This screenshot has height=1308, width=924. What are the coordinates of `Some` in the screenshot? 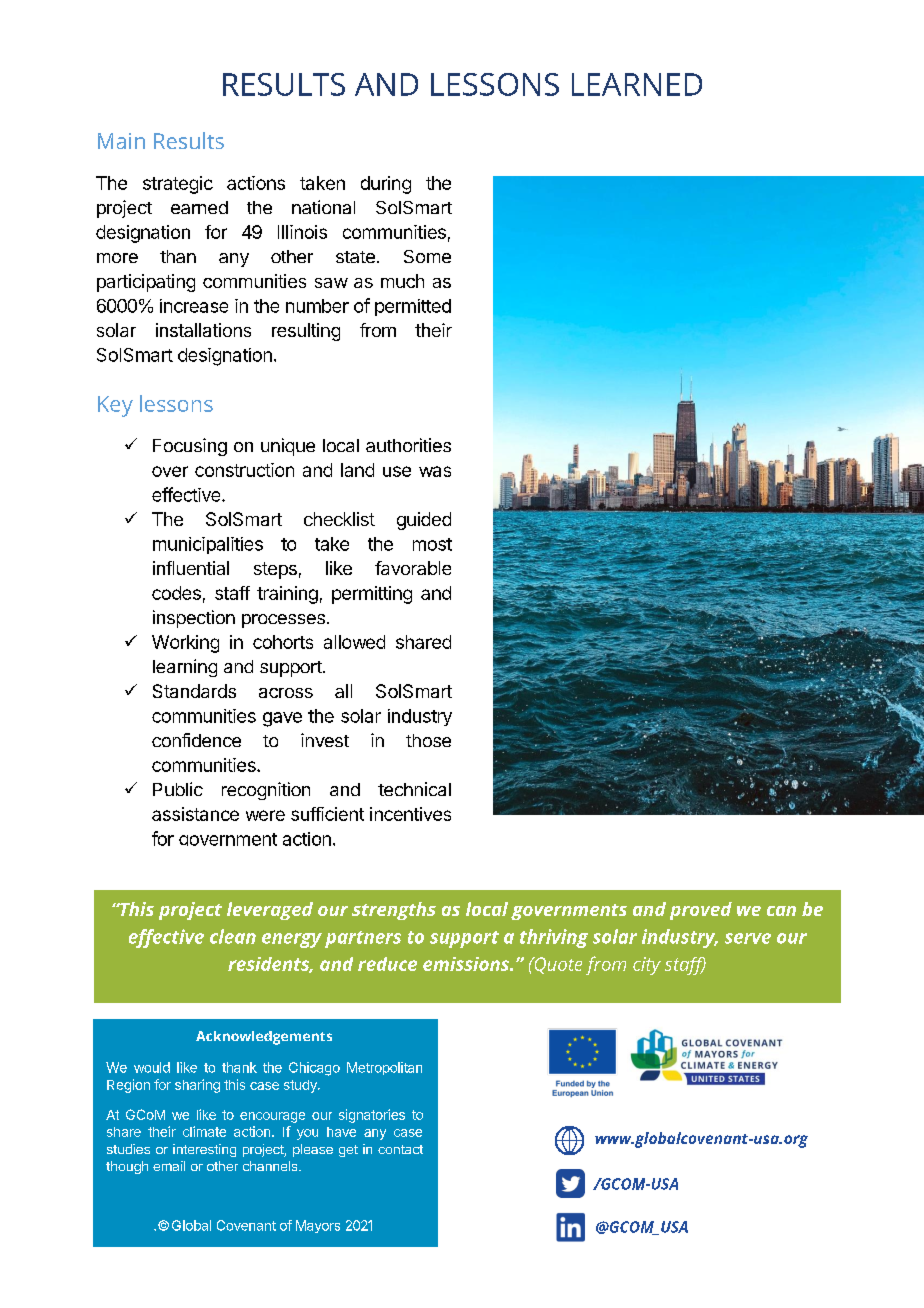 It's located at (427, 256).
